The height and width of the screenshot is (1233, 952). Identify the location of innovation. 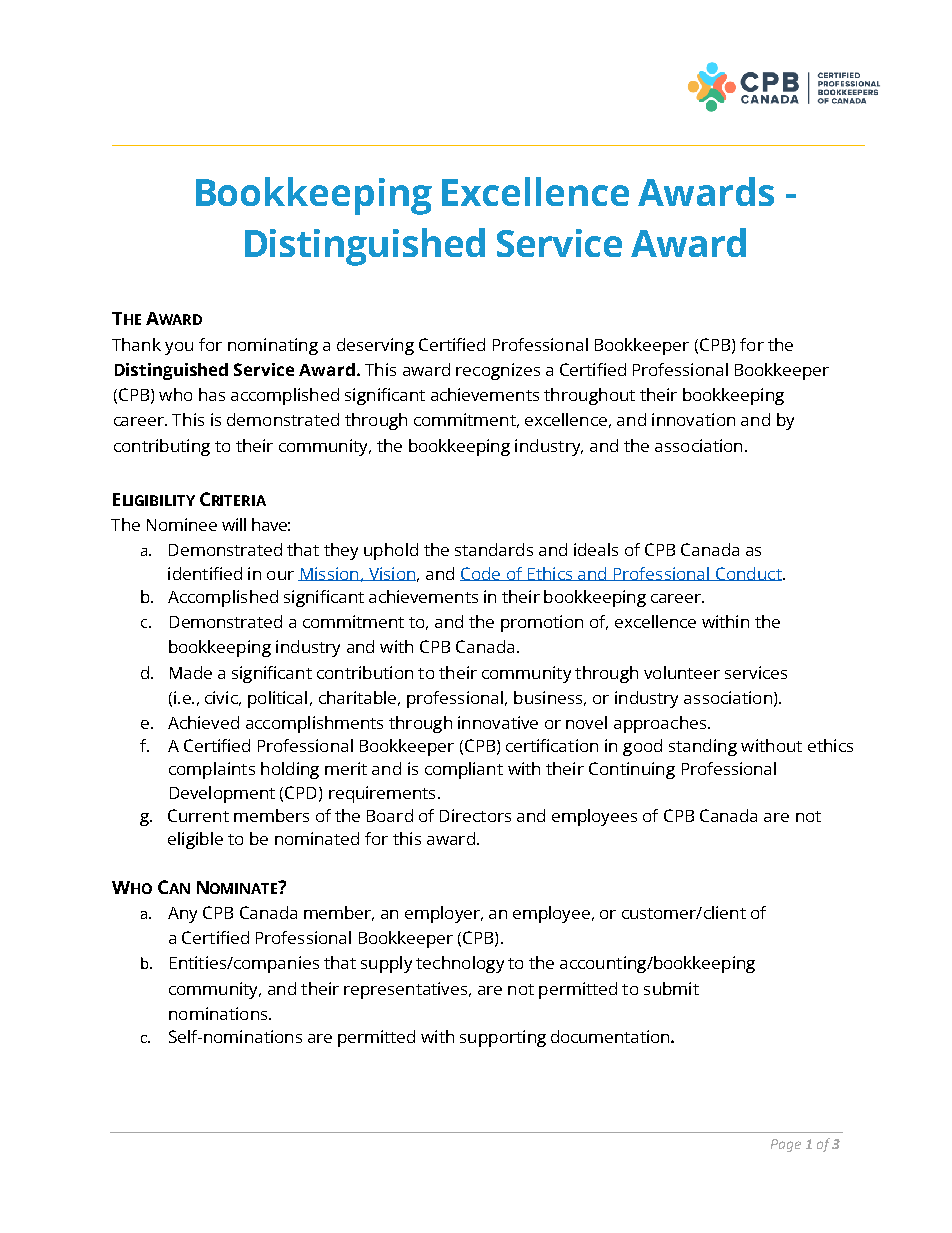
(693, 419).
